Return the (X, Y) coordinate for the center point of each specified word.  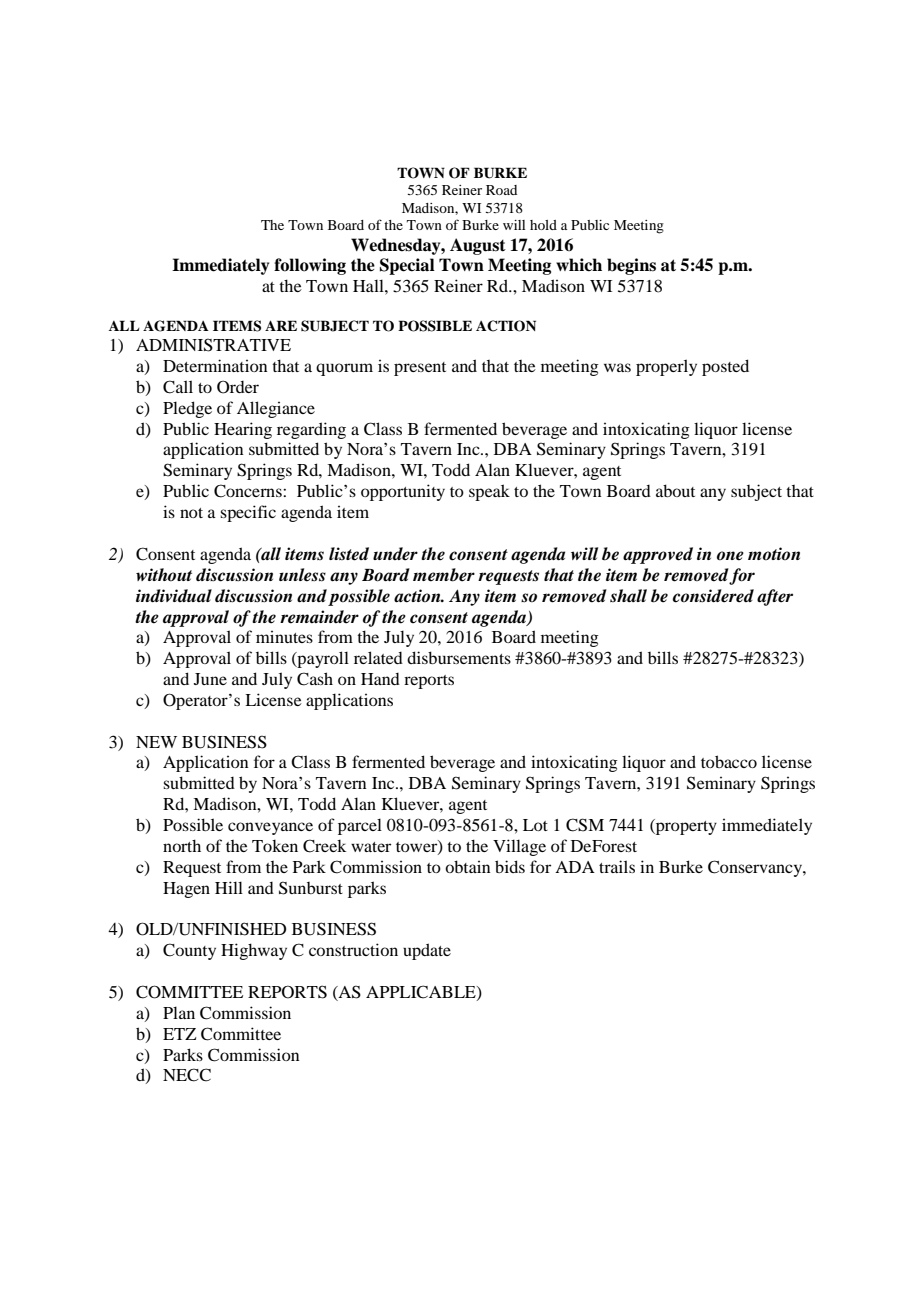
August (478, 246)
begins (631, 266)
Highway (254, 951)
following (310, 266)
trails (617, 866)
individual (174, 596)
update (427, 951)
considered (713, 596)
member (444, 575)
